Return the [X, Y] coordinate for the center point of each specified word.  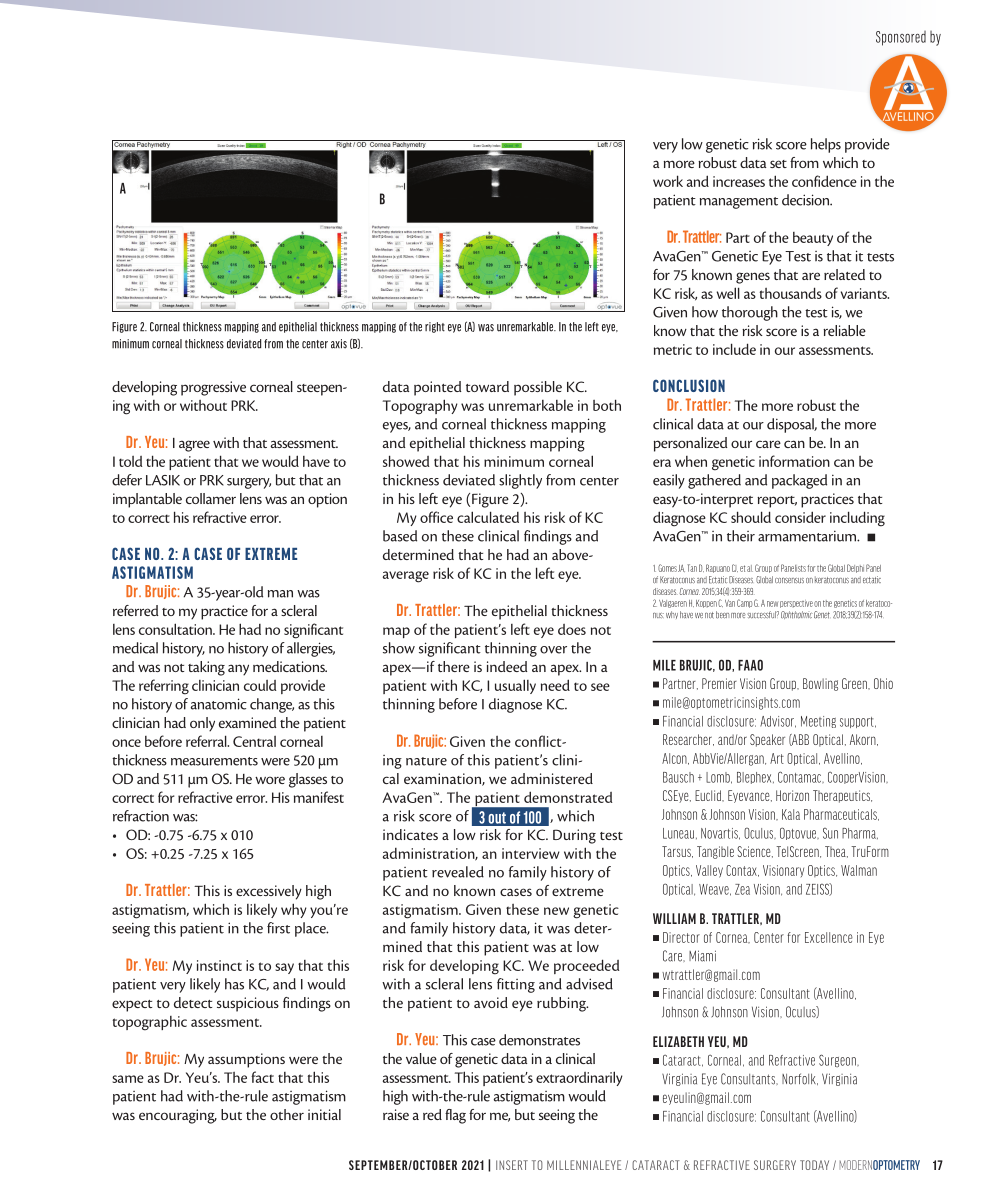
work [668, 181]
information [794, 461]
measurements [214, 761]
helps [826, 145]
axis [339, 344]
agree [194, 446]
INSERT [512, 1165]
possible [538, 388]
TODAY [814, 1165]
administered [552, 778]
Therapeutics [842, 796]
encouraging [178, 1116]
